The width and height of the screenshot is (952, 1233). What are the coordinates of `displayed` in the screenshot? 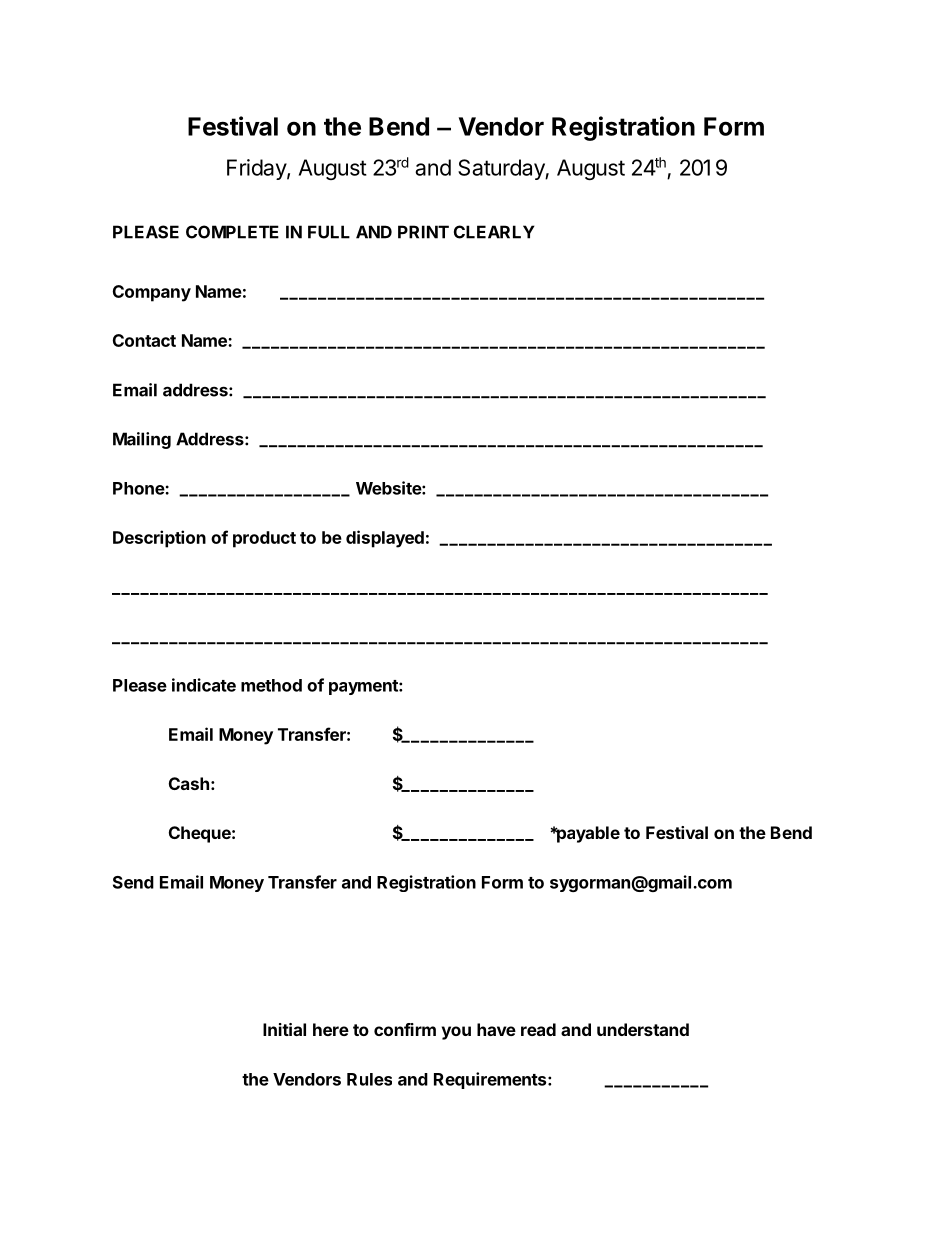 It's located at (385, 539).
